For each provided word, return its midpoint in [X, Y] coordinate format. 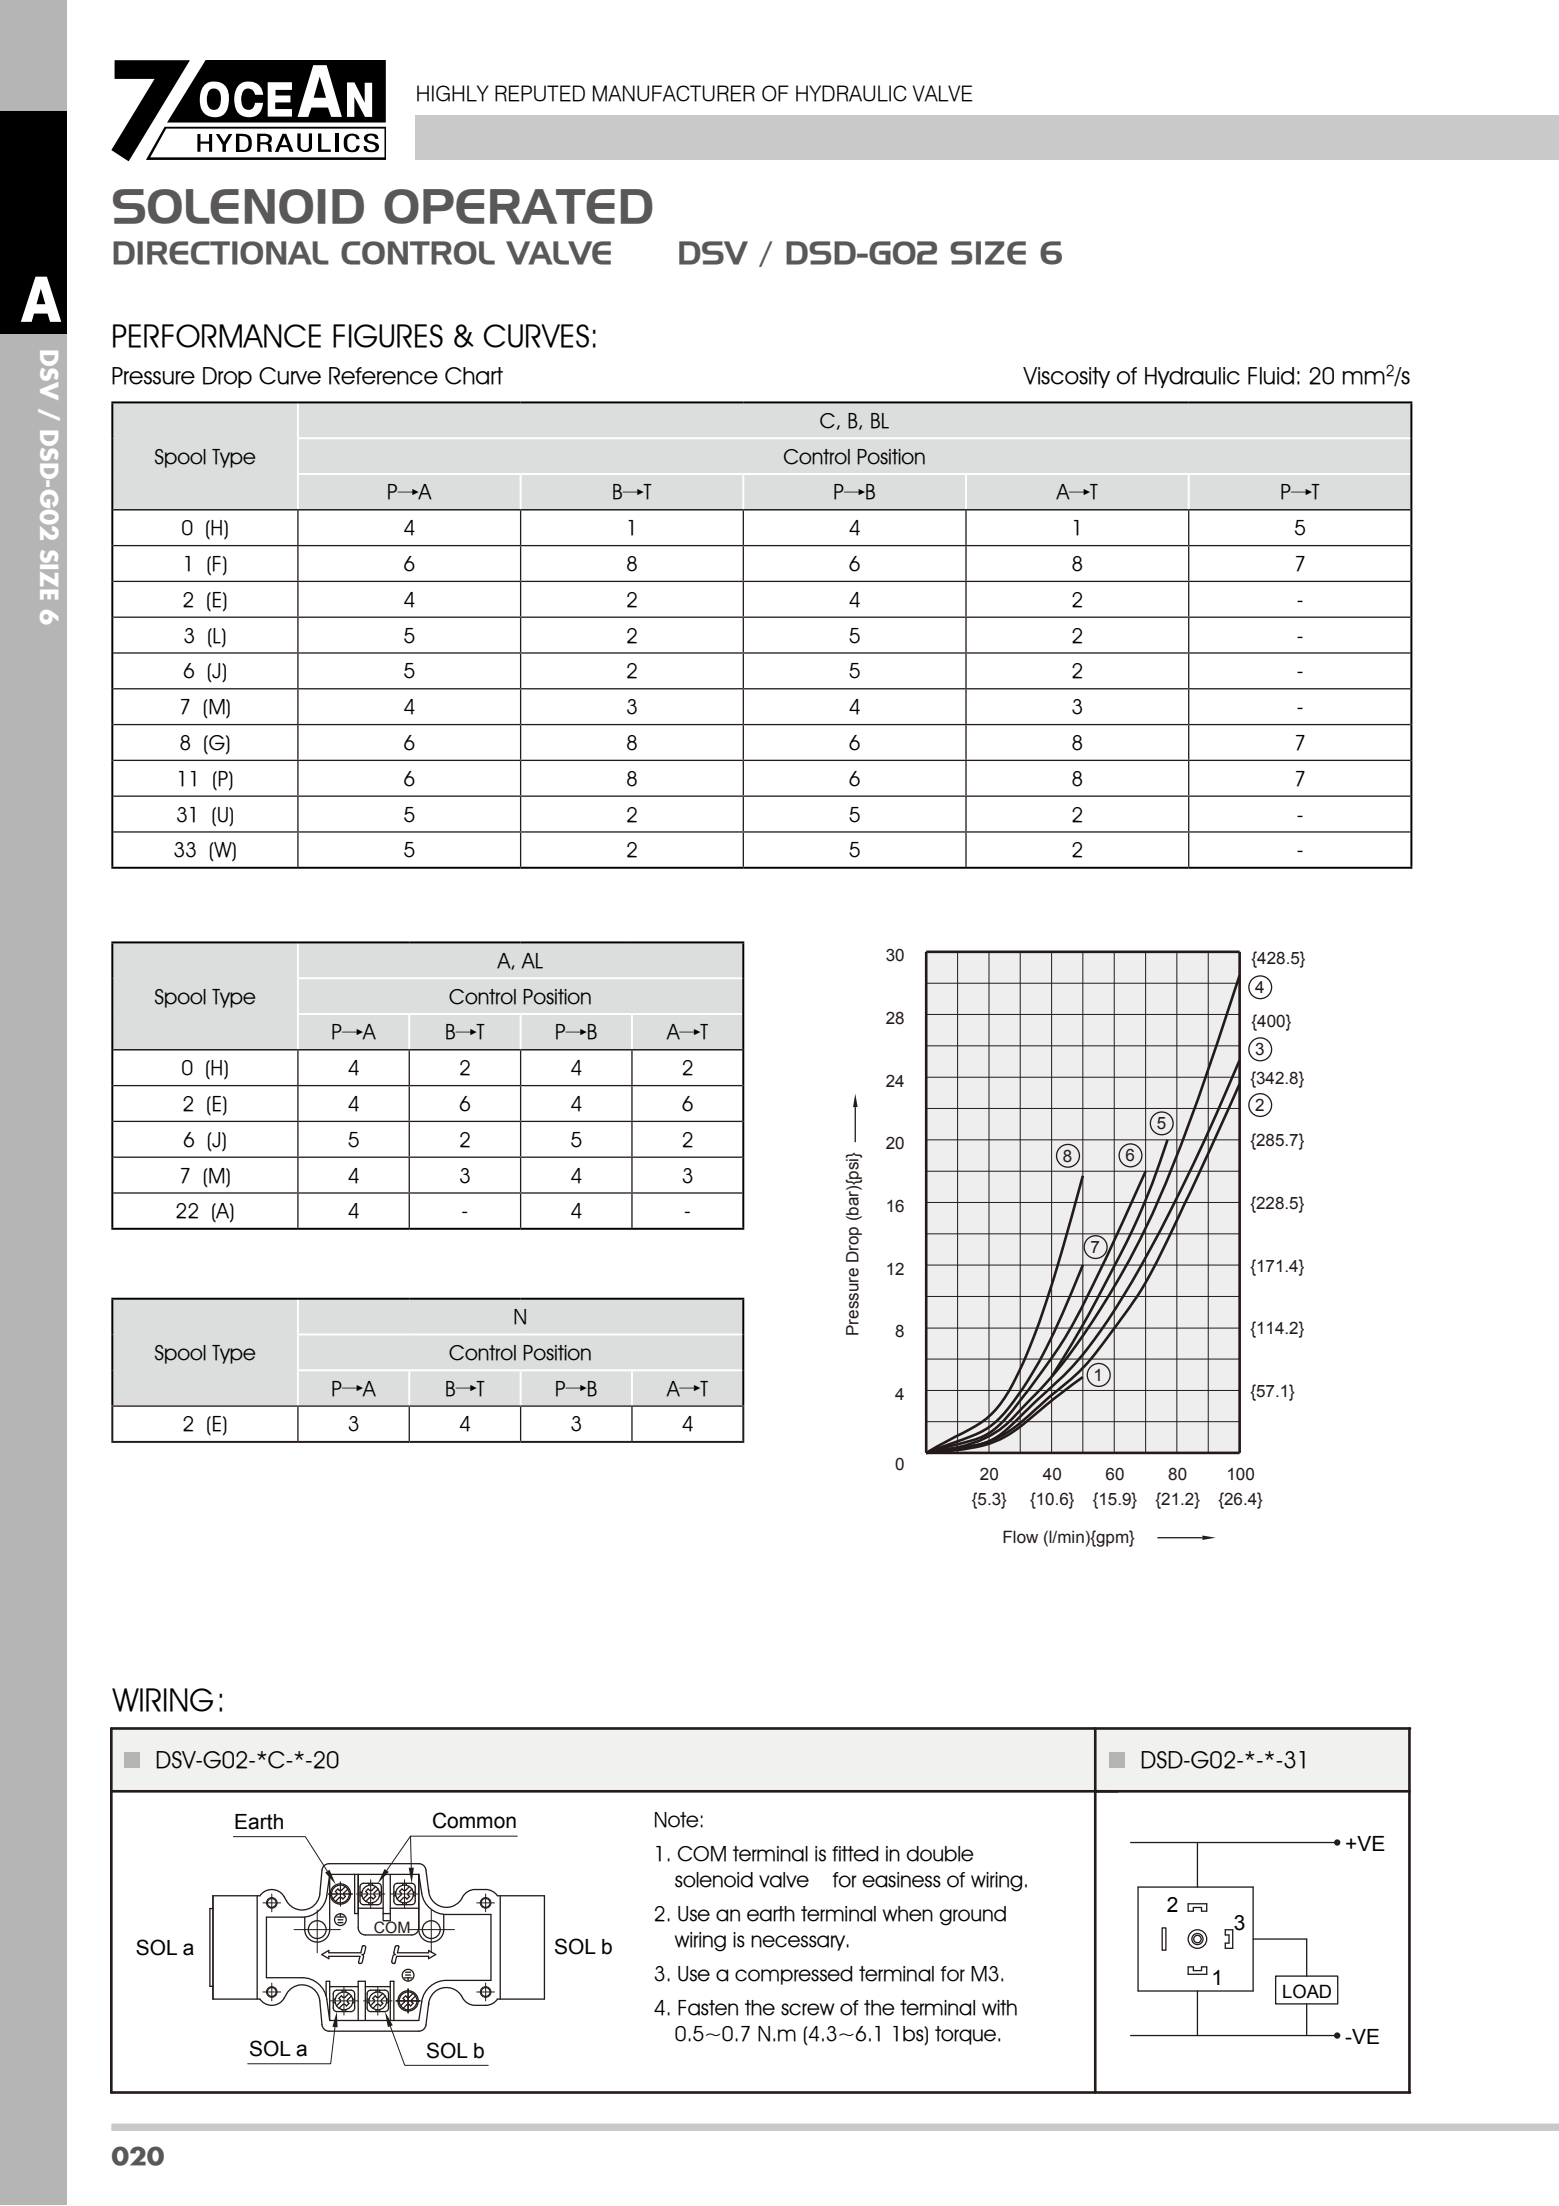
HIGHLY [453, 93]
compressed [794, 1975]
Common [474, 1820]
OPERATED [518, 206]
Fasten [708, 2008]
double [940, 1854]
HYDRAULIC [851, 93]
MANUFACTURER [674, 93]
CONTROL [418, 253]
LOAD [1307, 1991]
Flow [1020, 1537]
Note [677, 1820]
